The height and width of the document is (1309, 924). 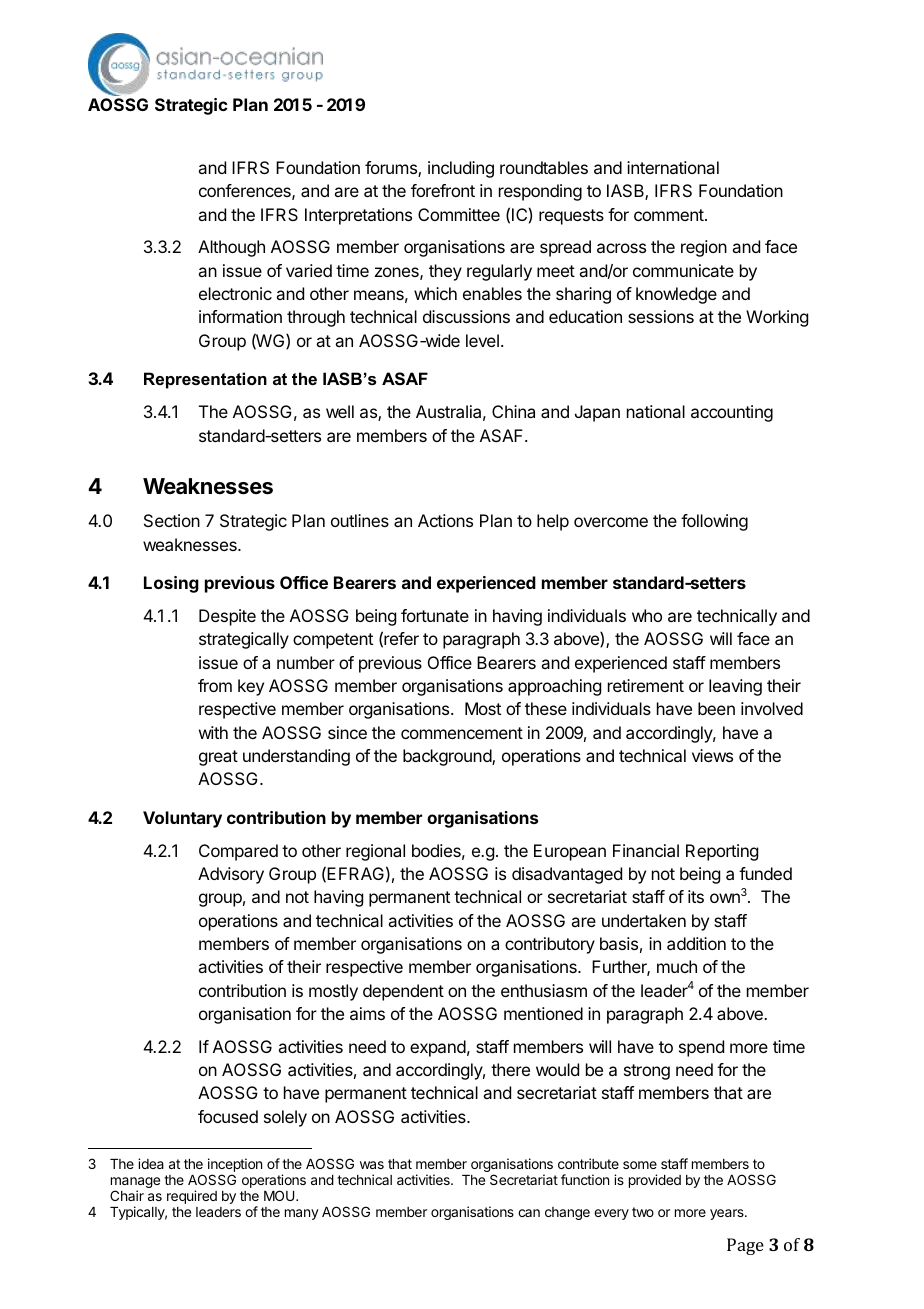 What do you see at coordinates (231, 248) in the document?
I see `Although` at bounding box center [231, 248].
